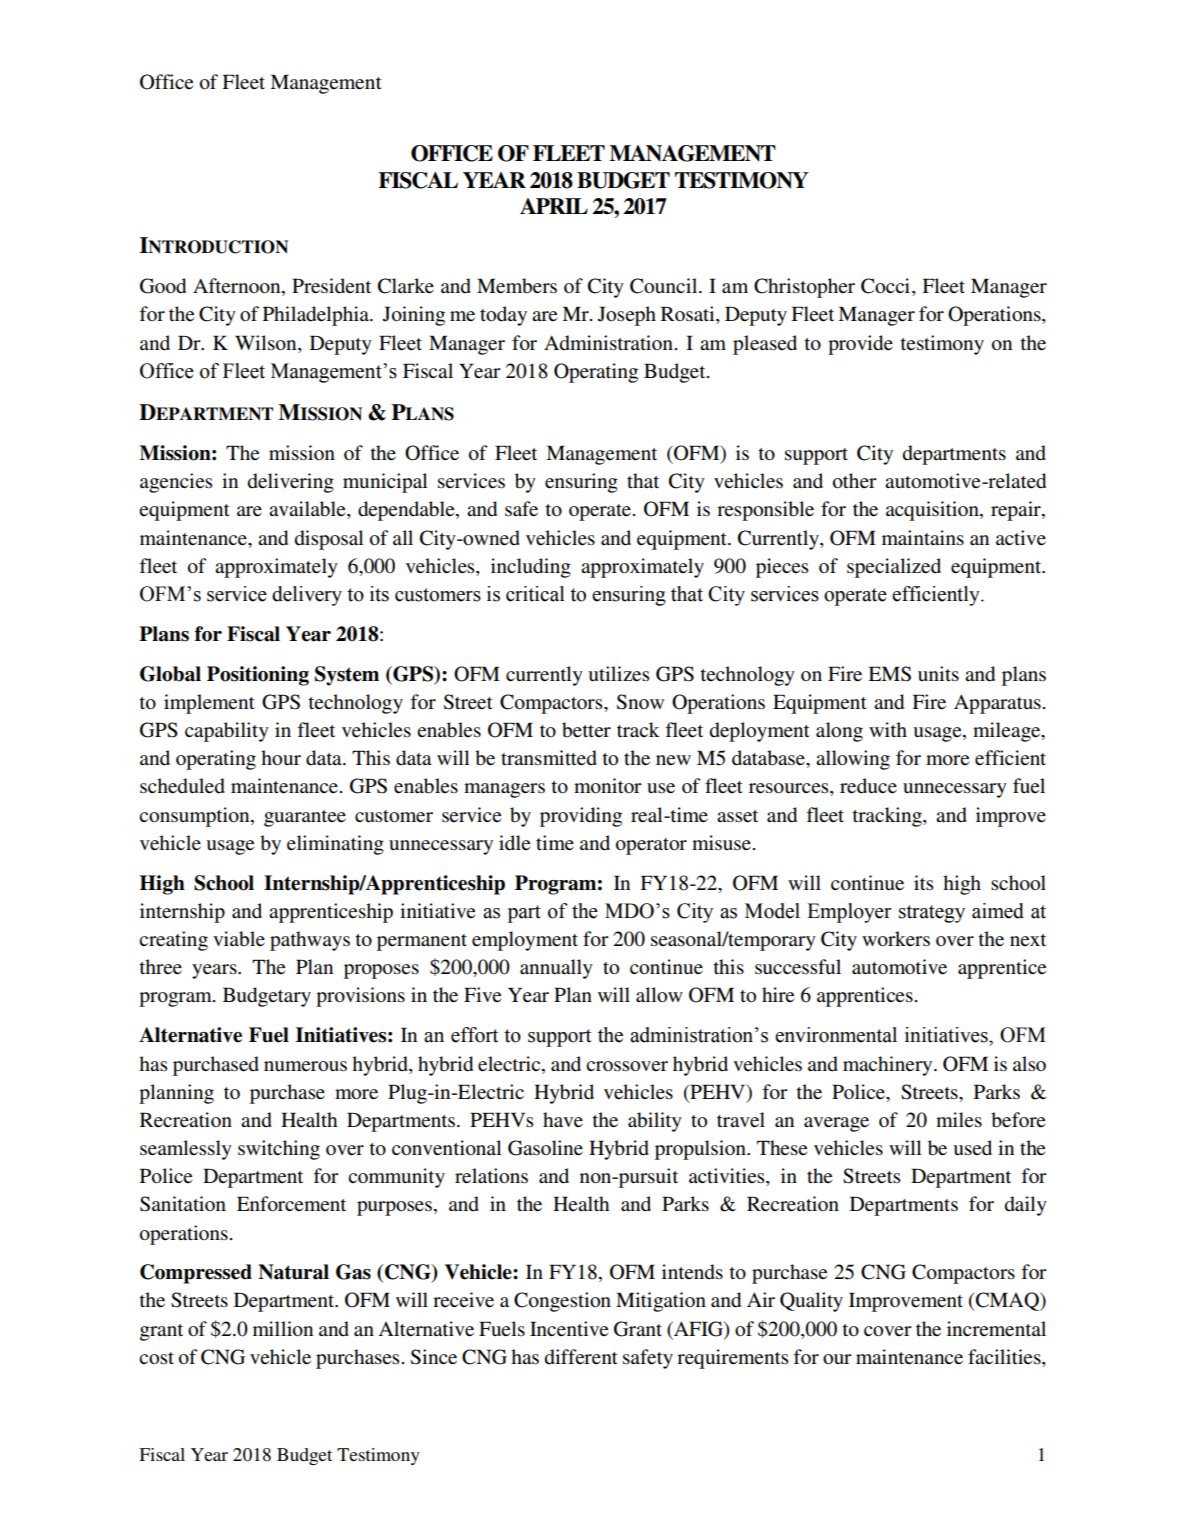 Image resolution: width=1186 pixels, height=1535 pixels. Describe the element at coordinates (889, 1066) in the page. I see `machinery` at that location.
